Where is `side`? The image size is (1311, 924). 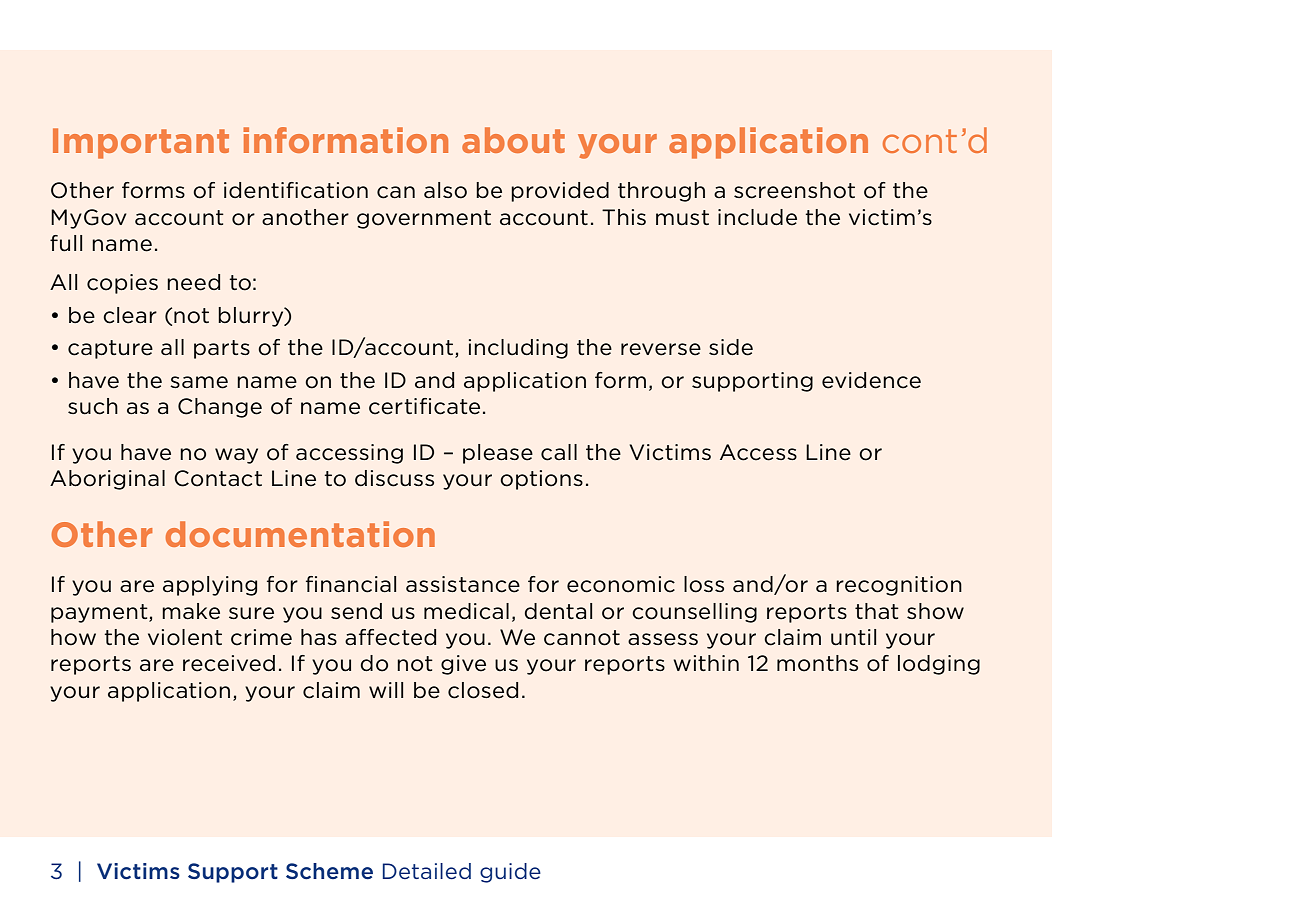
side is located at coordinates (731, 347).
